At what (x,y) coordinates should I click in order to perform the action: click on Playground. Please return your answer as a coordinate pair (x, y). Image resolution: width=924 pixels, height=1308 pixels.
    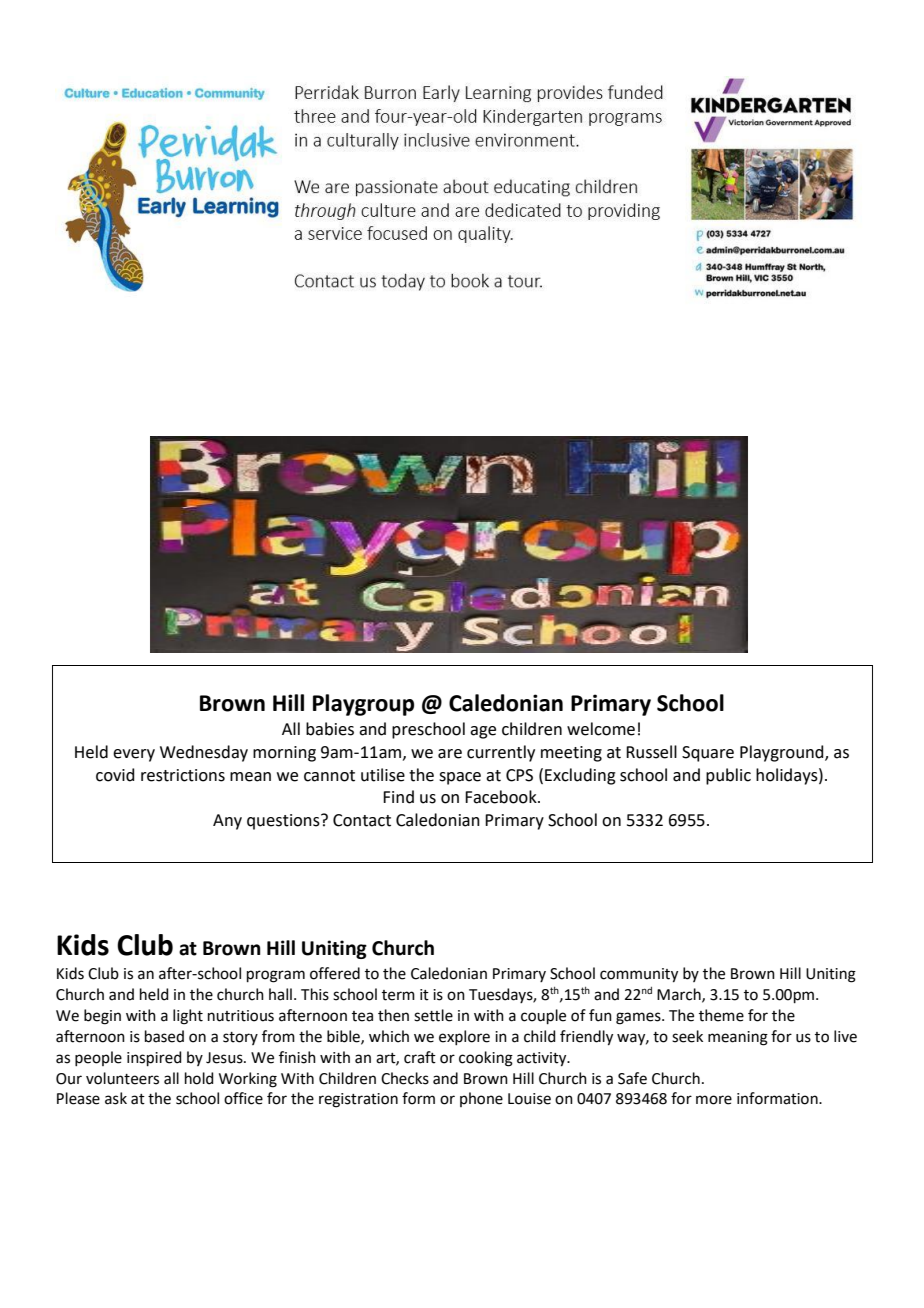
    Looking at the image, I should click on (783, 753).
